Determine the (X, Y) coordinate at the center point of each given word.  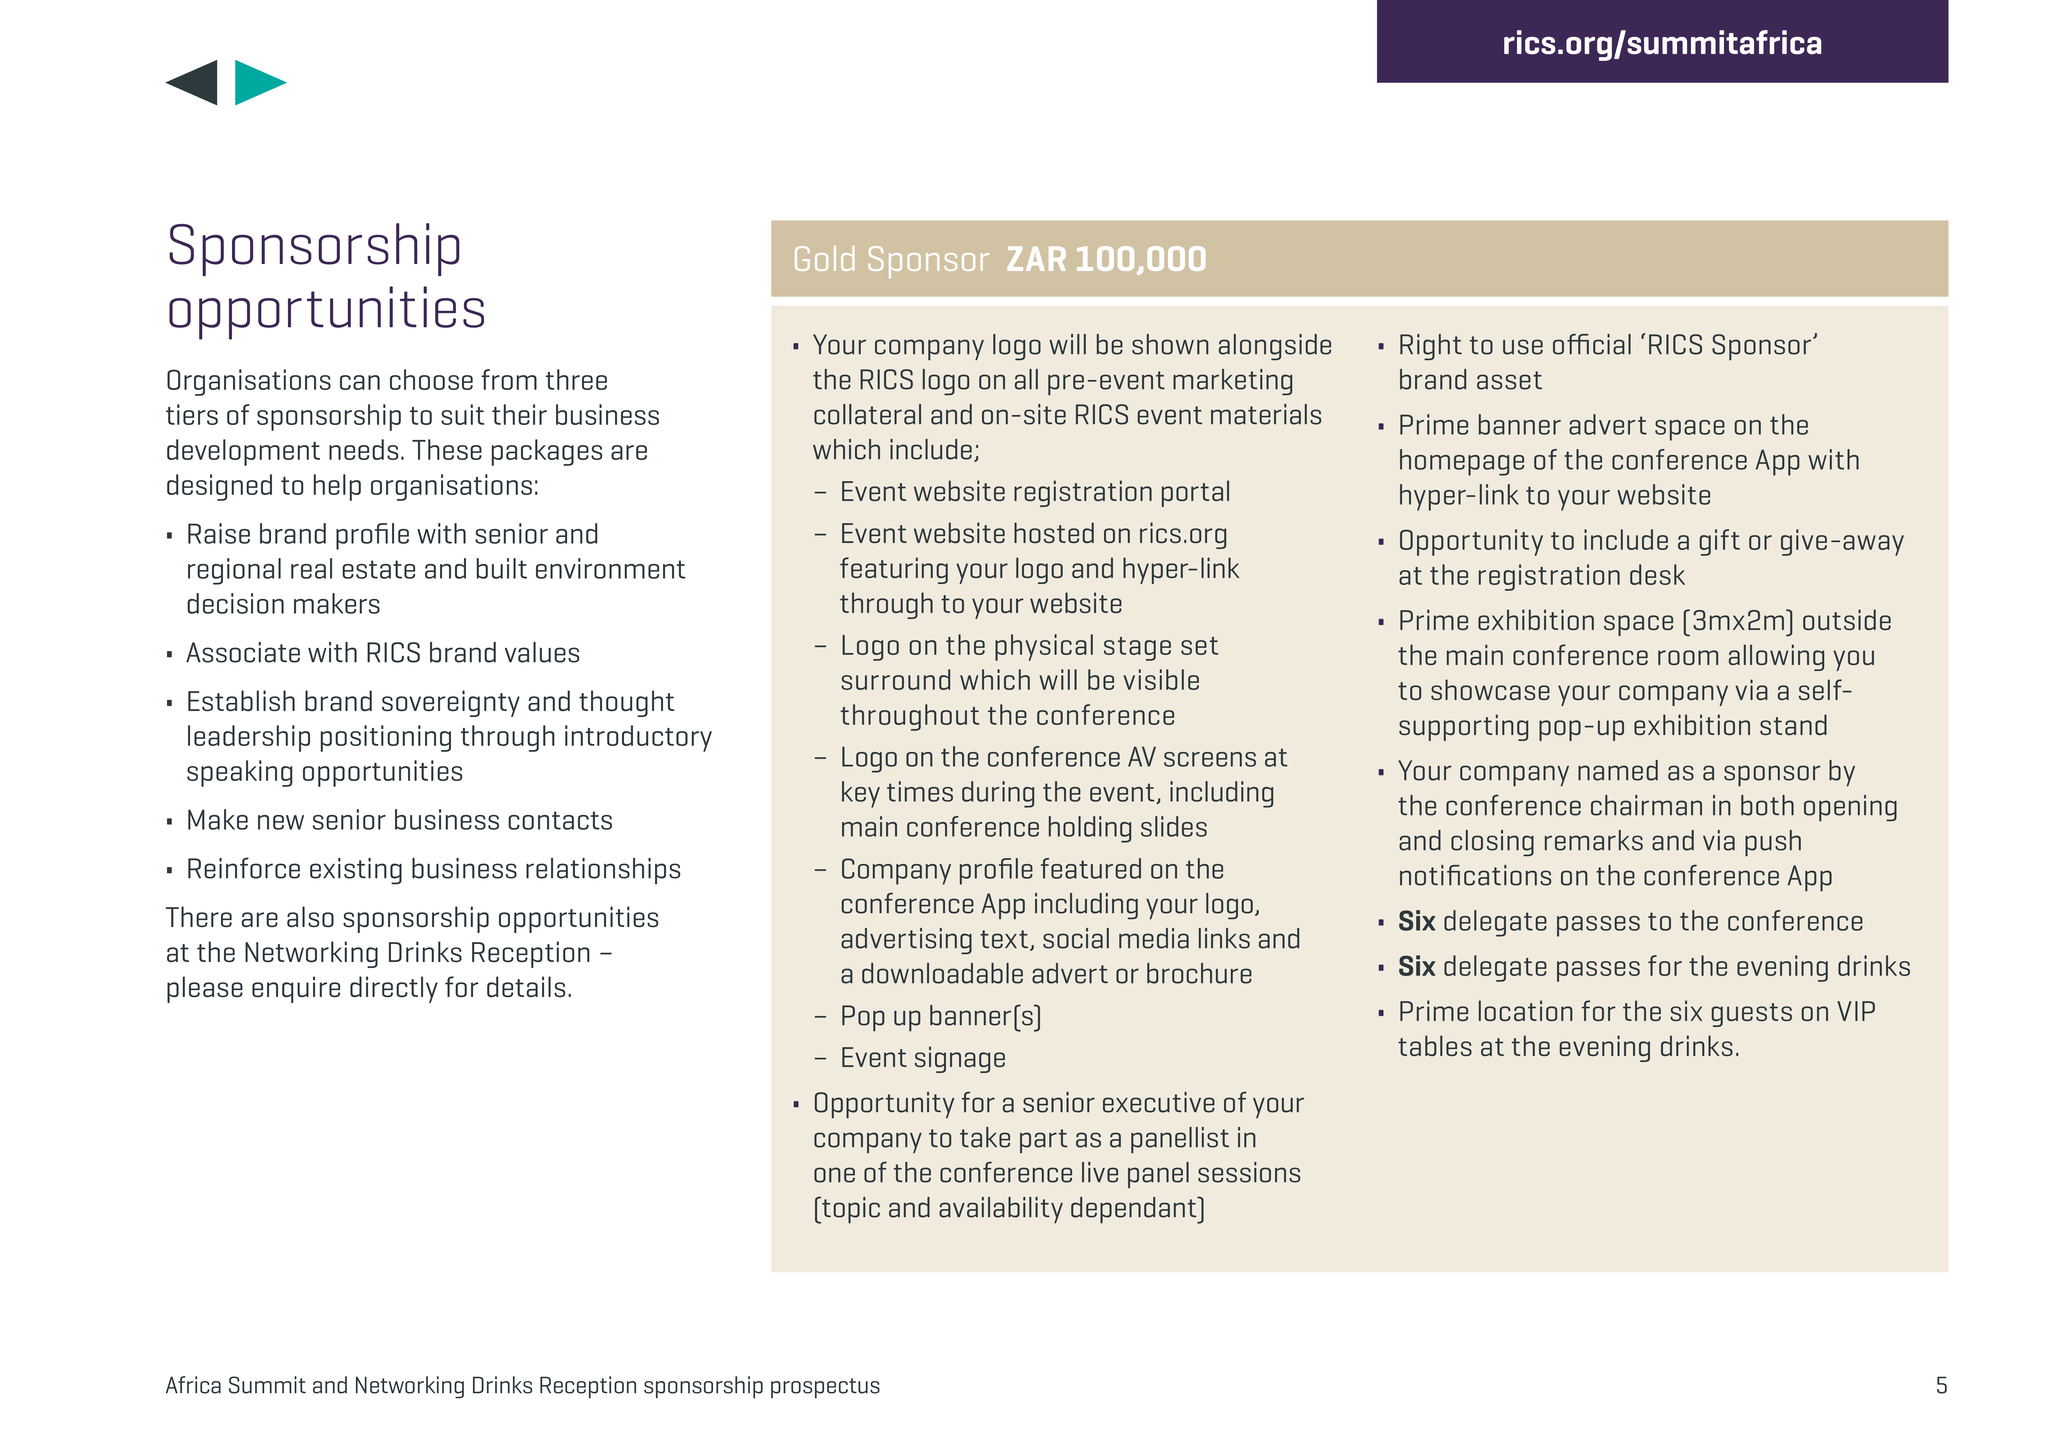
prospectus (825, 1388)
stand (1793, 724)
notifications (1475, 875)
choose (431, 379)
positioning (386, 738)
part (1044, 1141)
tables (1435, 1045)
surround (895, 679)
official (1592, 344)
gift (1720, 542)
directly (394, 989)
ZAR (1036, 258)
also (310, 916)
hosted (1054, 532)
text (1004, 939)
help (337, 487)
